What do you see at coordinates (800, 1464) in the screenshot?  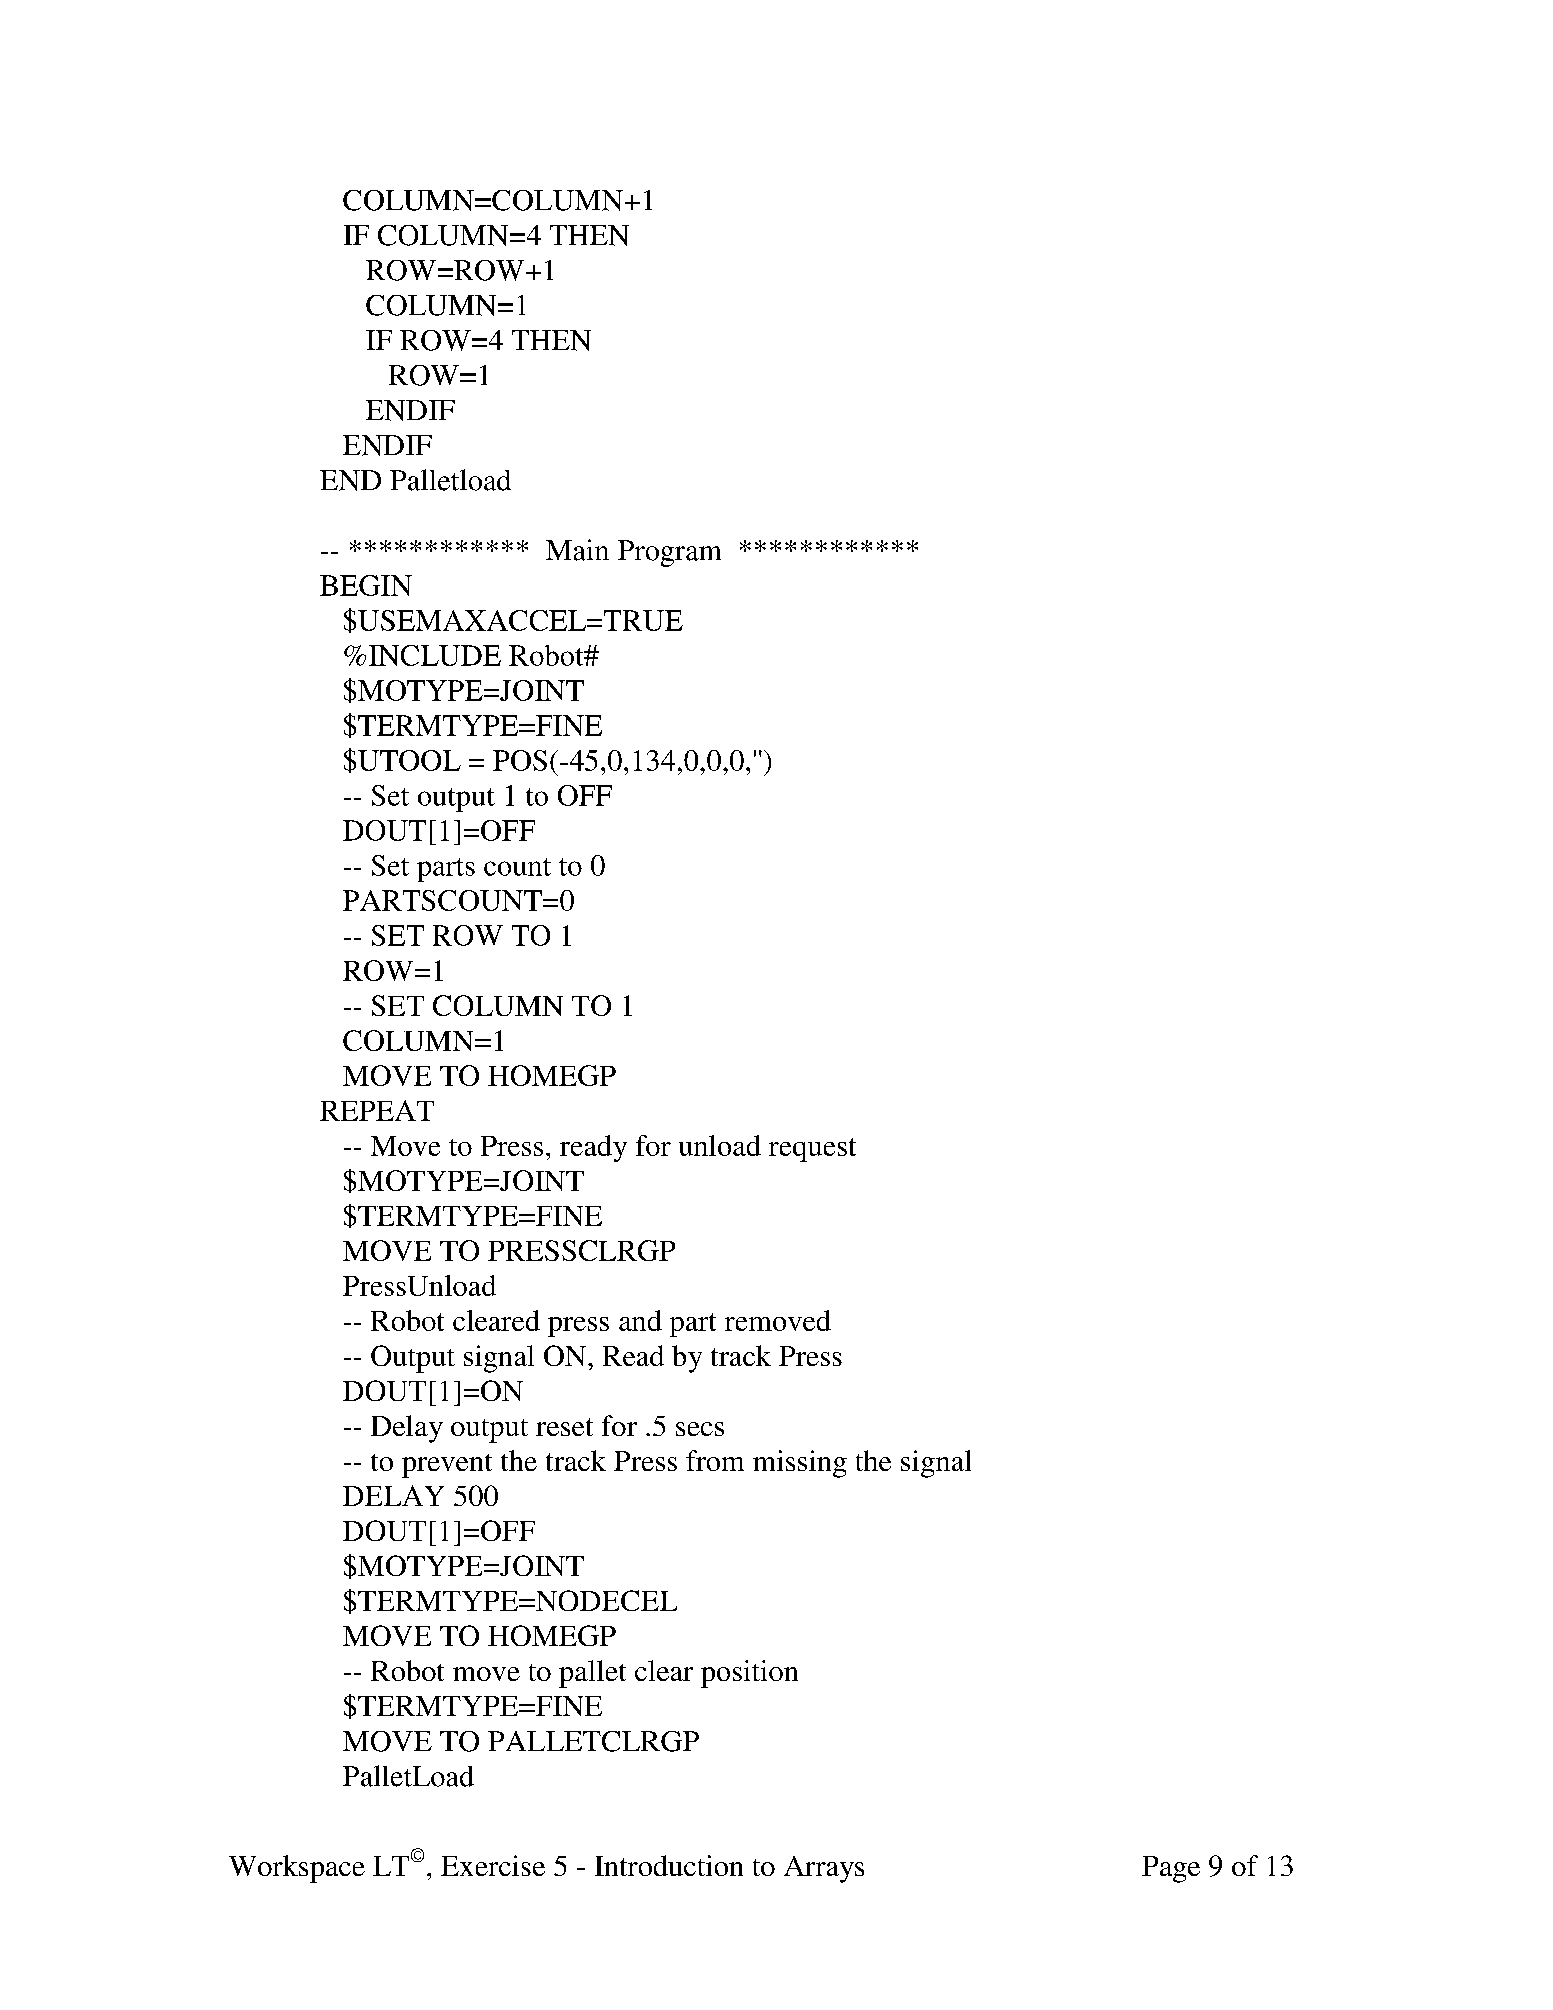 I see `missing` at bounding box center [800, 1464].
